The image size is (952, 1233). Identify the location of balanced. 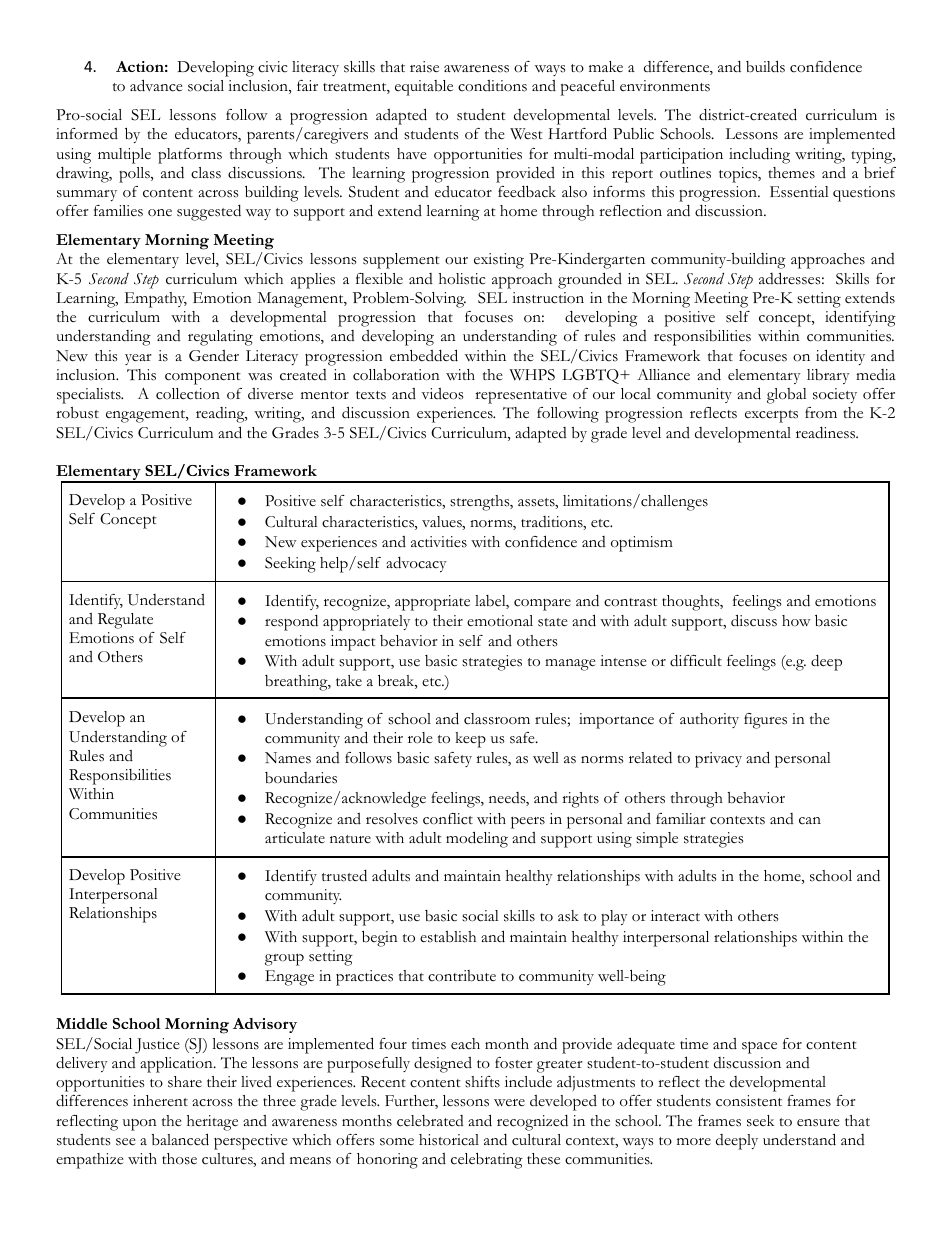
(180, 1139).
